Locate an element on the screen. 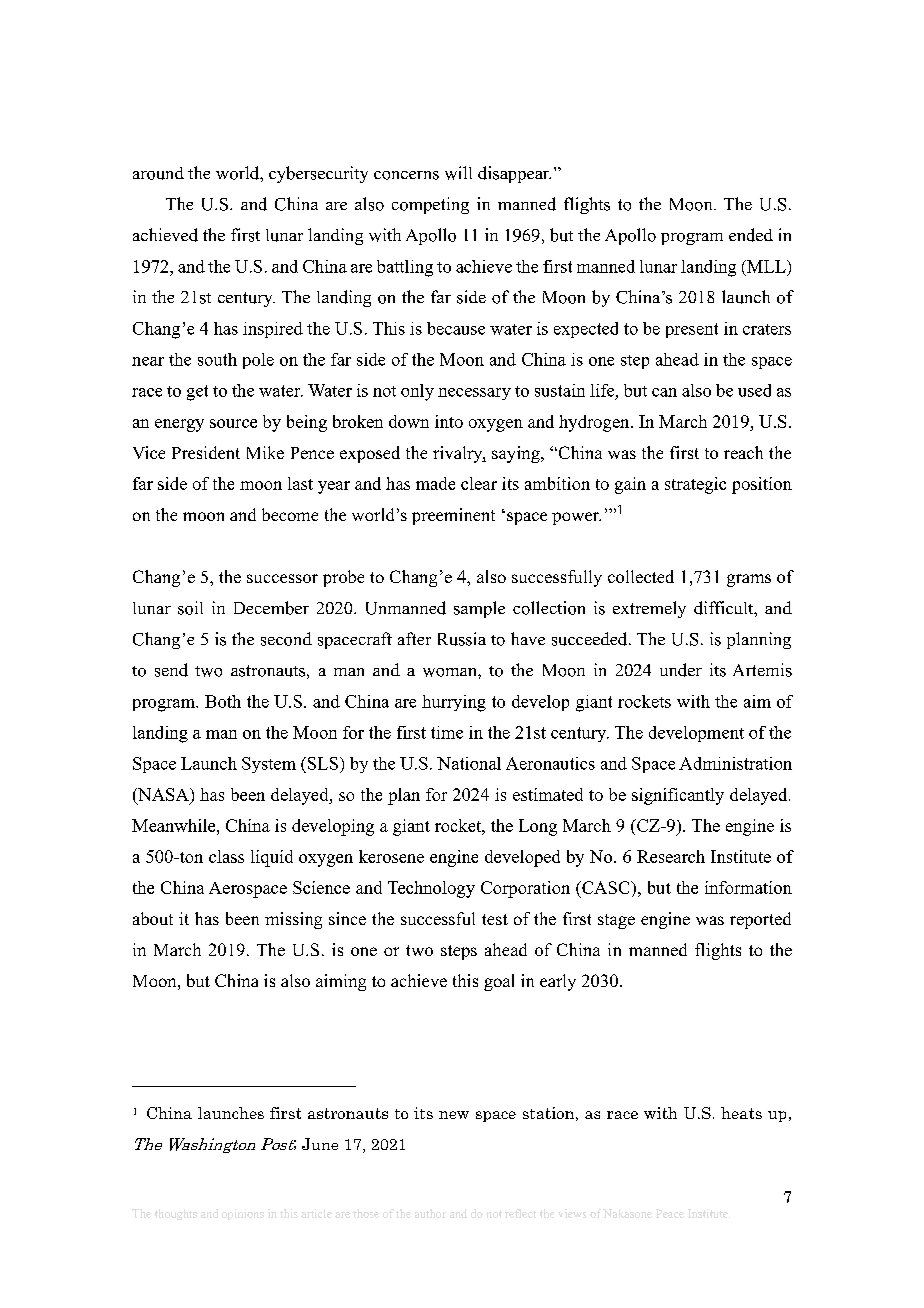 Image resolution: width=924 pixels, height=1308 pixels. significantly is located at coordinates (678, 796).
